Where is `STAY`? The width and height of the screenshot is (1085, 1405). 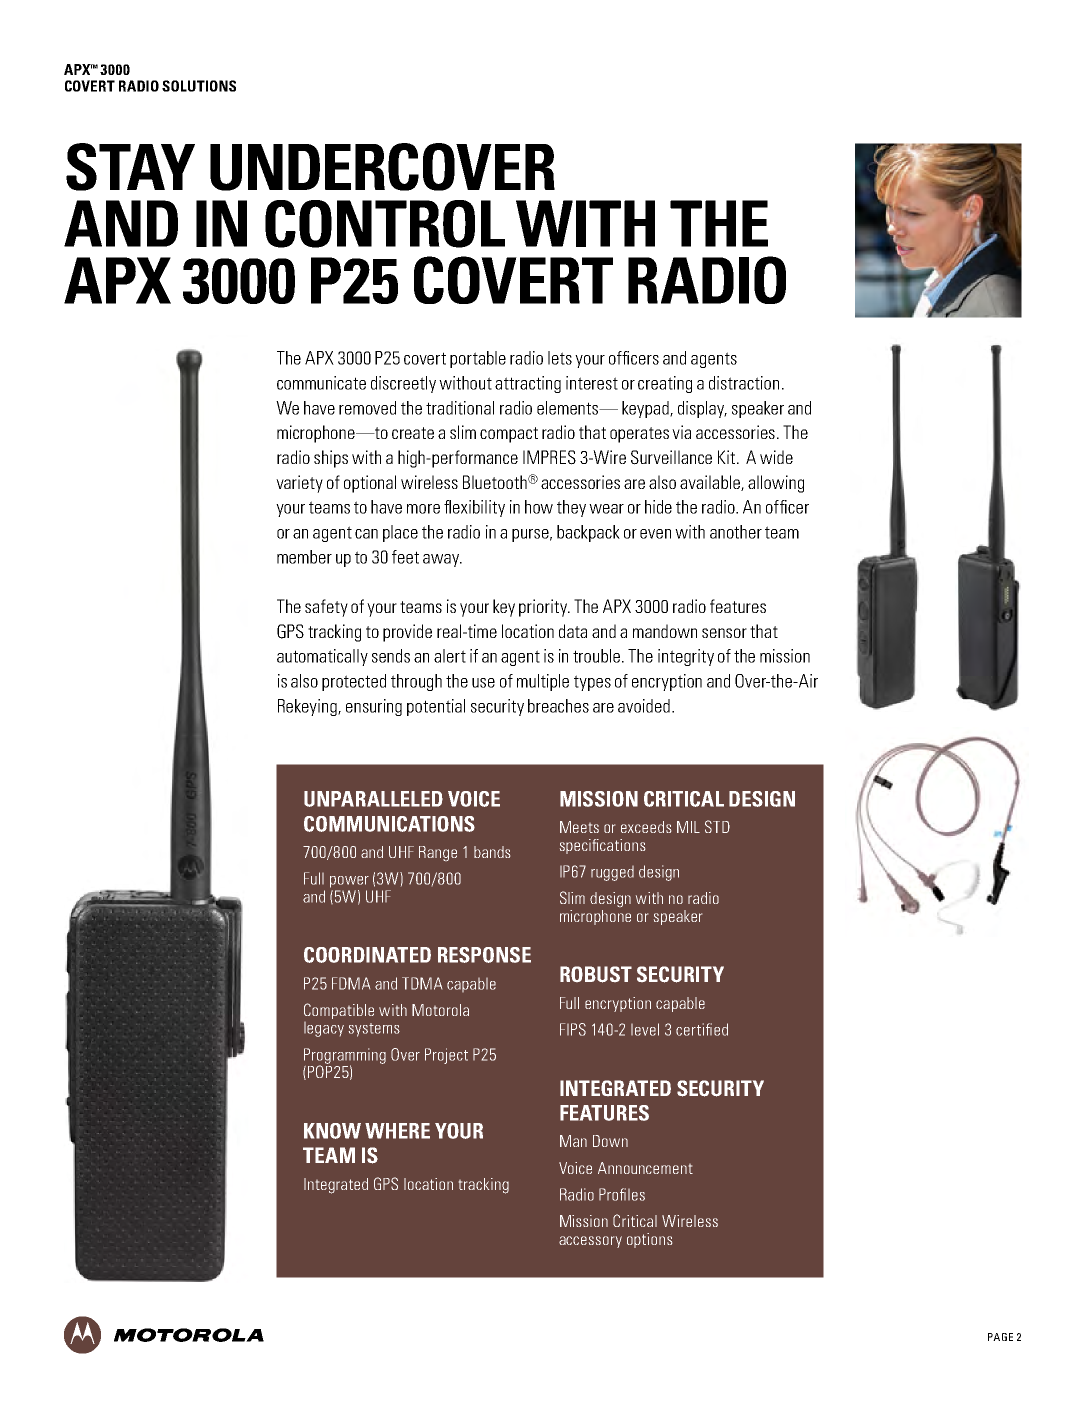
STAY is located at coordinates (130, 167).
